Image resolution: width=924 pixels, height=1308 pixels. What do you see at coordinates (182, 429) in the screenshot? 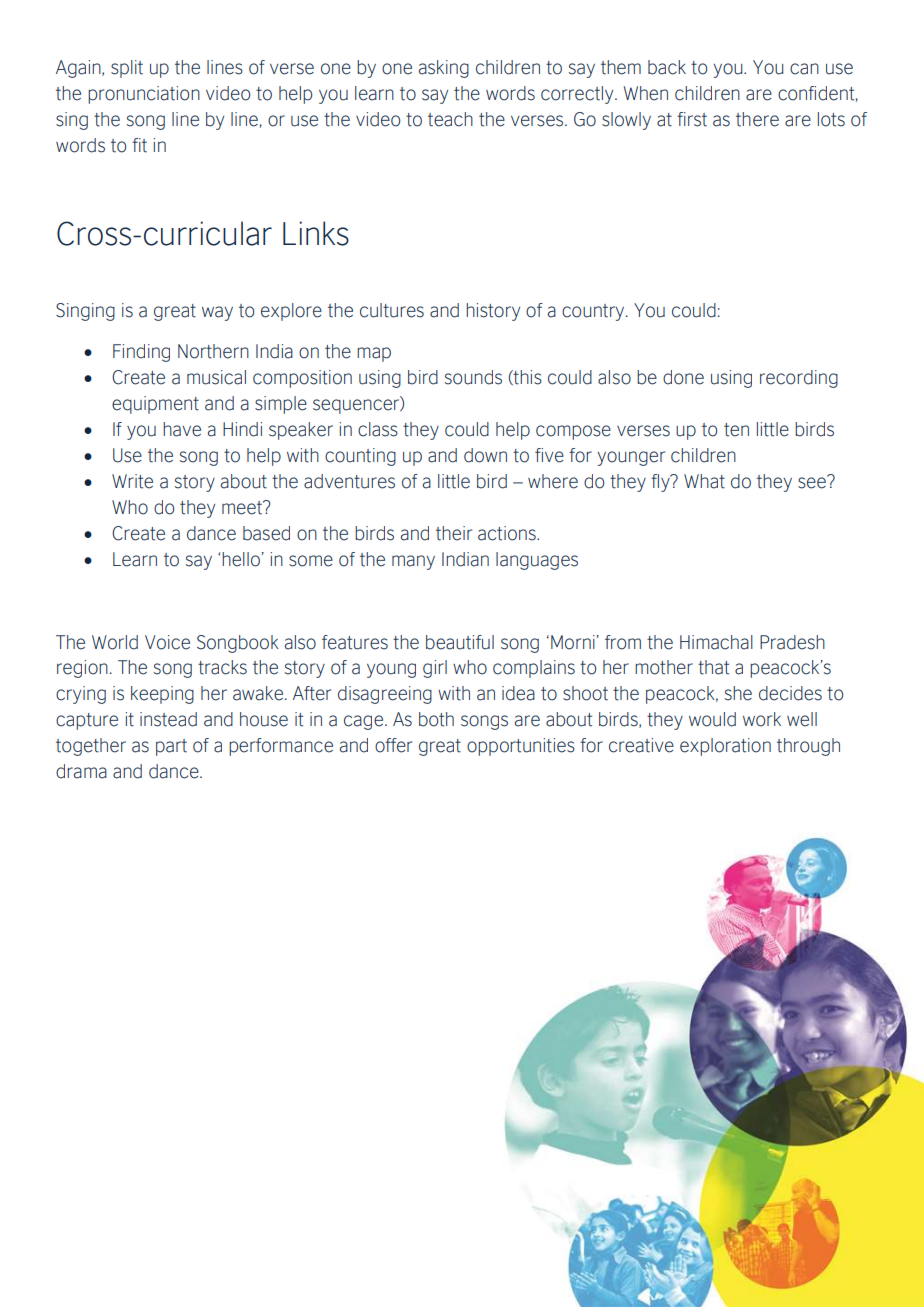
I see `have` at bounding box center [182, 429].
